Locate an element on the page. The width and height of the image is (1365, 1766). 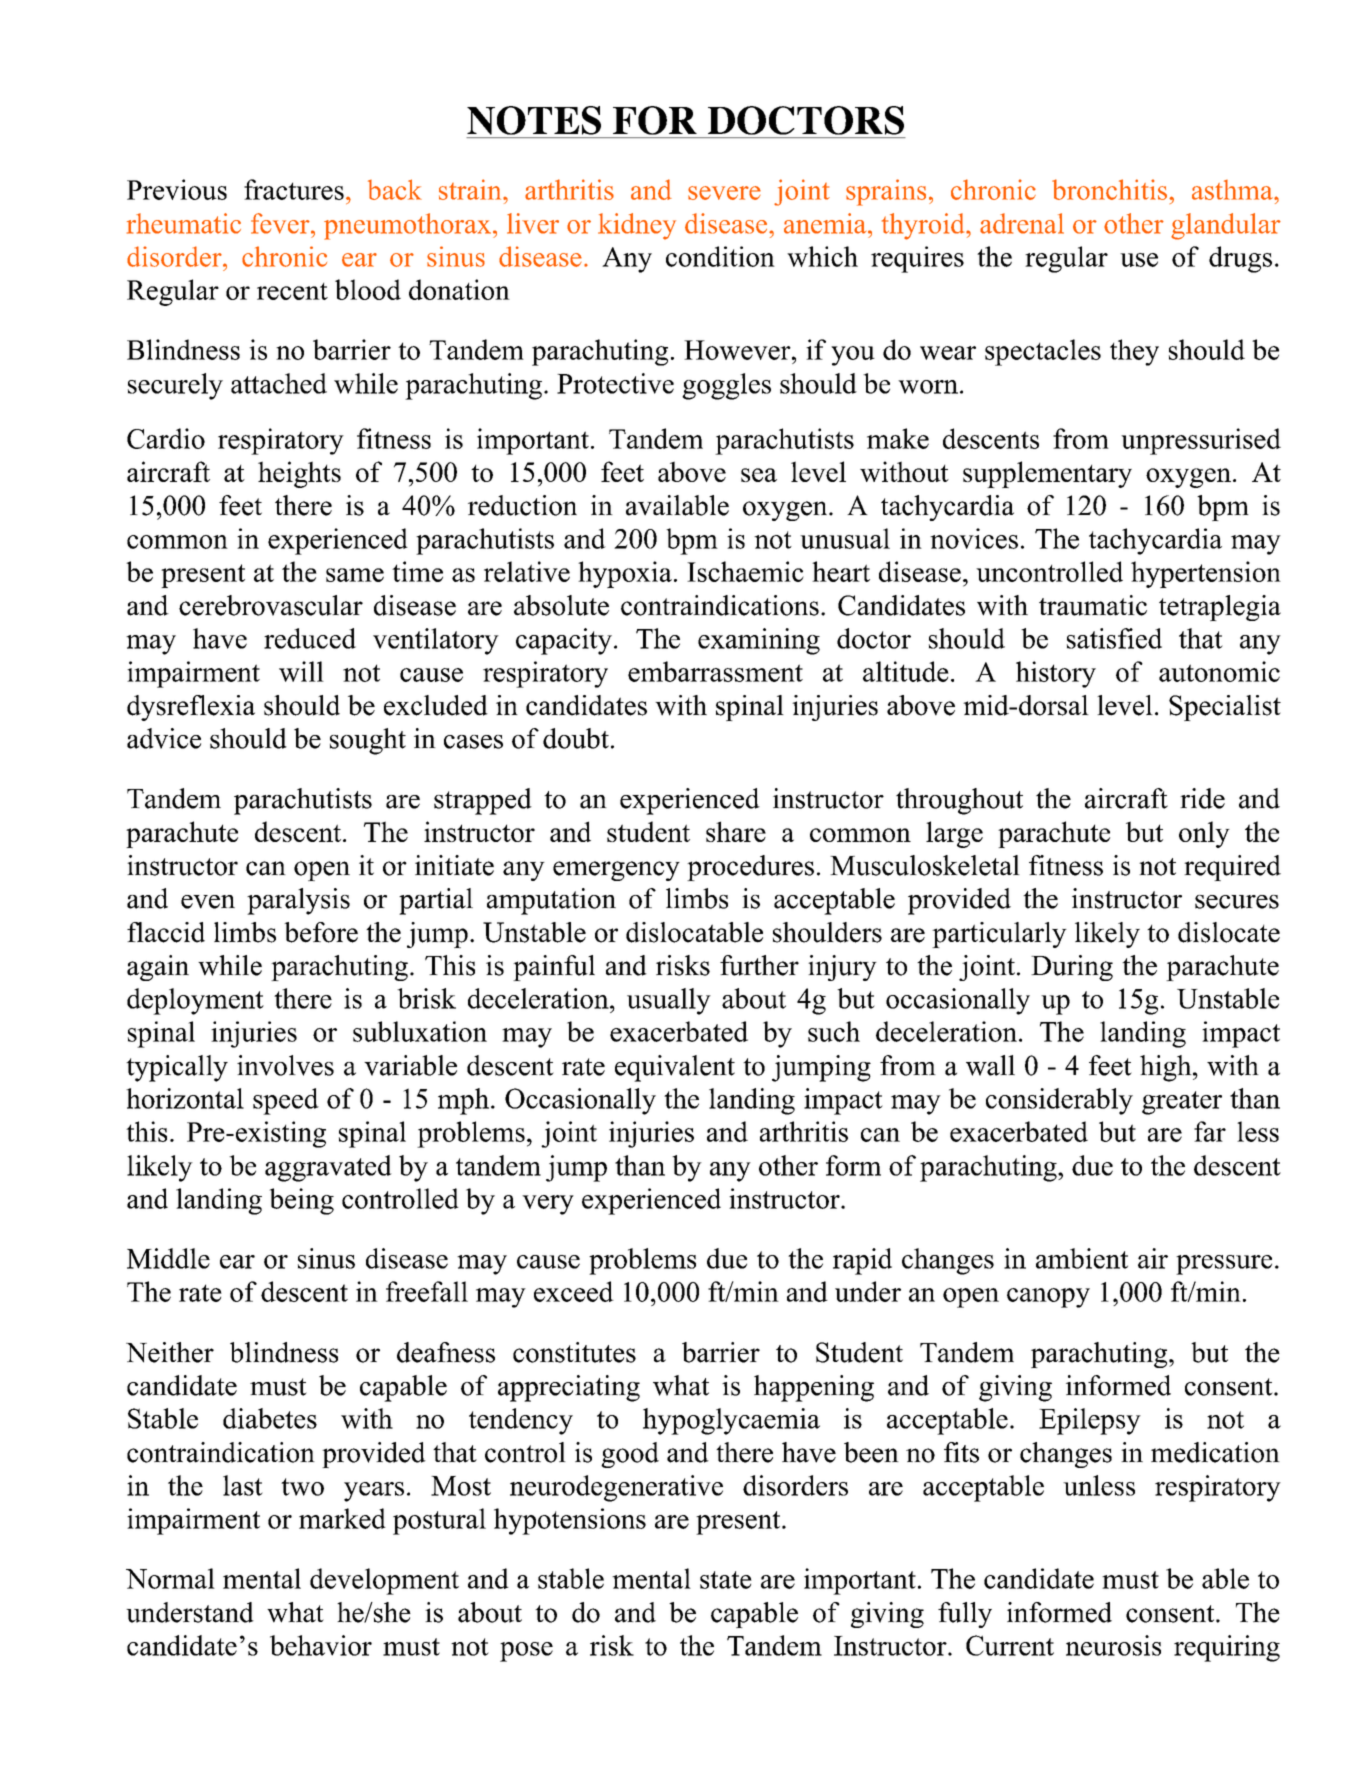
ambient is located at coordinates (1082, 1258).
